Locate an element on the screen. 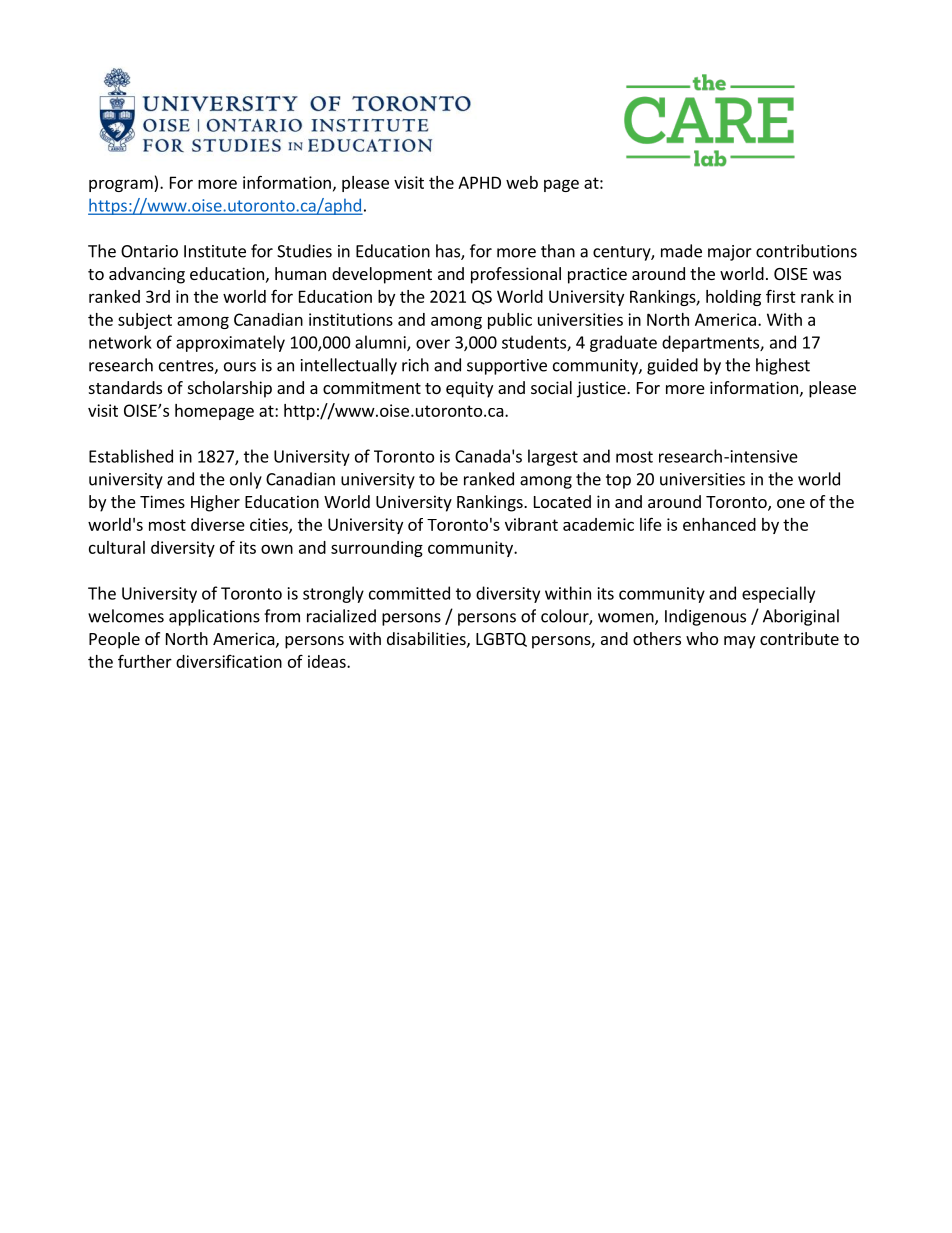 The image size is (952, 1233). equity is located at coordinates (469, 389).
